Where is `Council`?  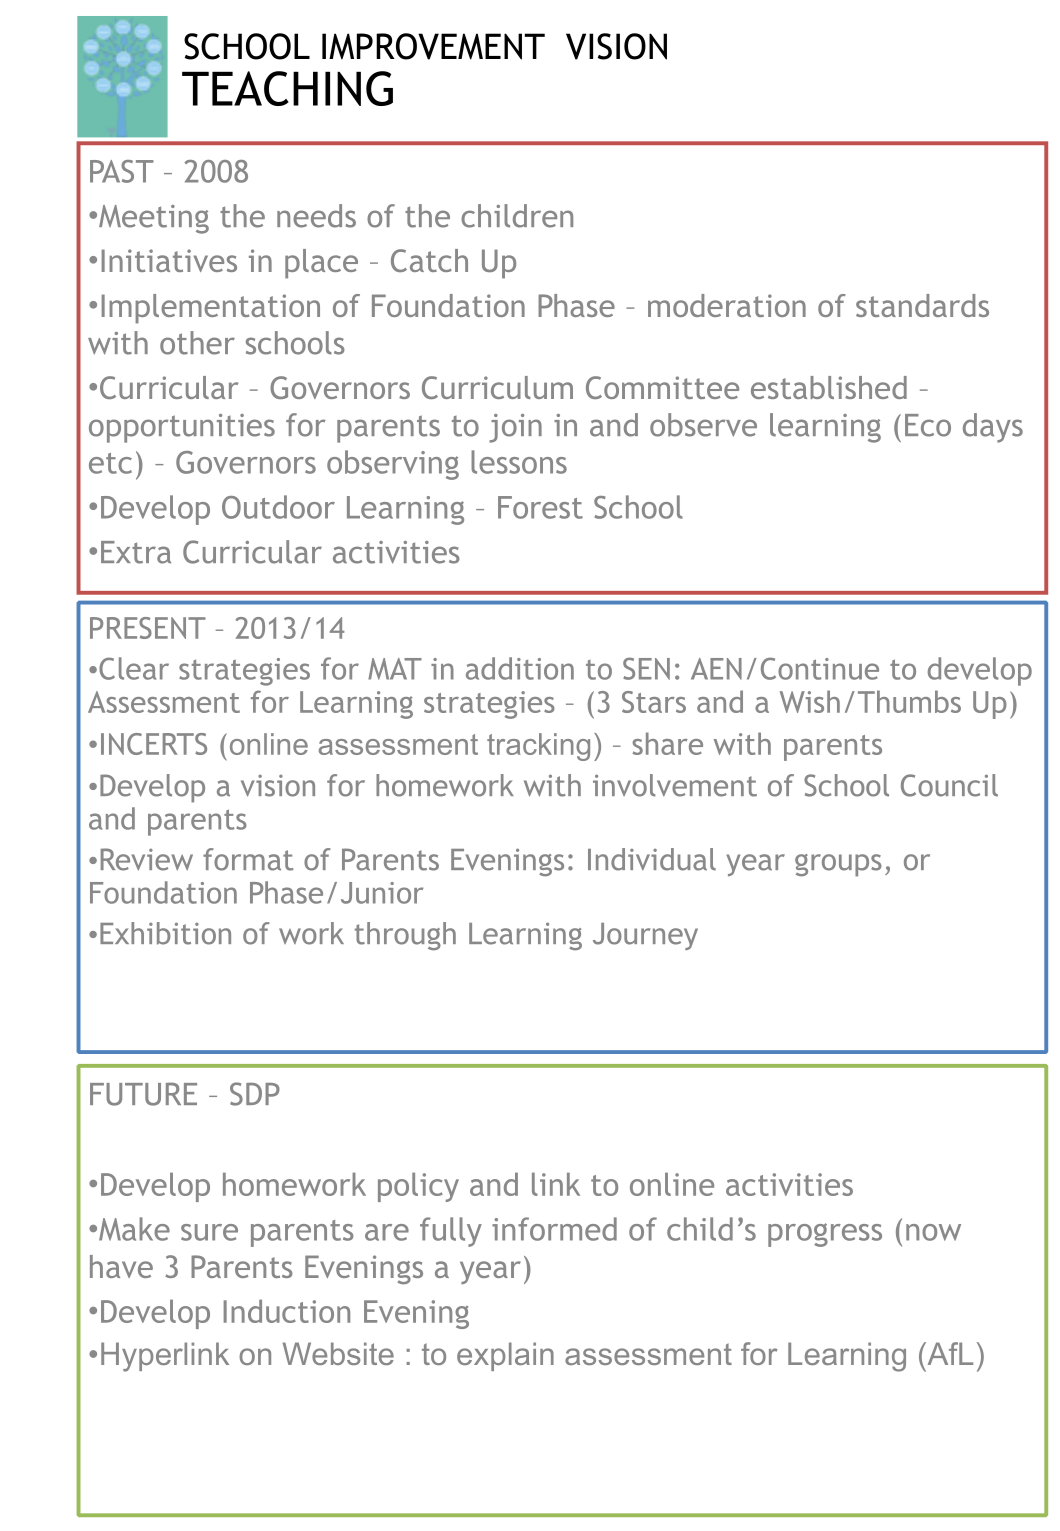 Council is located at coordinates (949, 785).
